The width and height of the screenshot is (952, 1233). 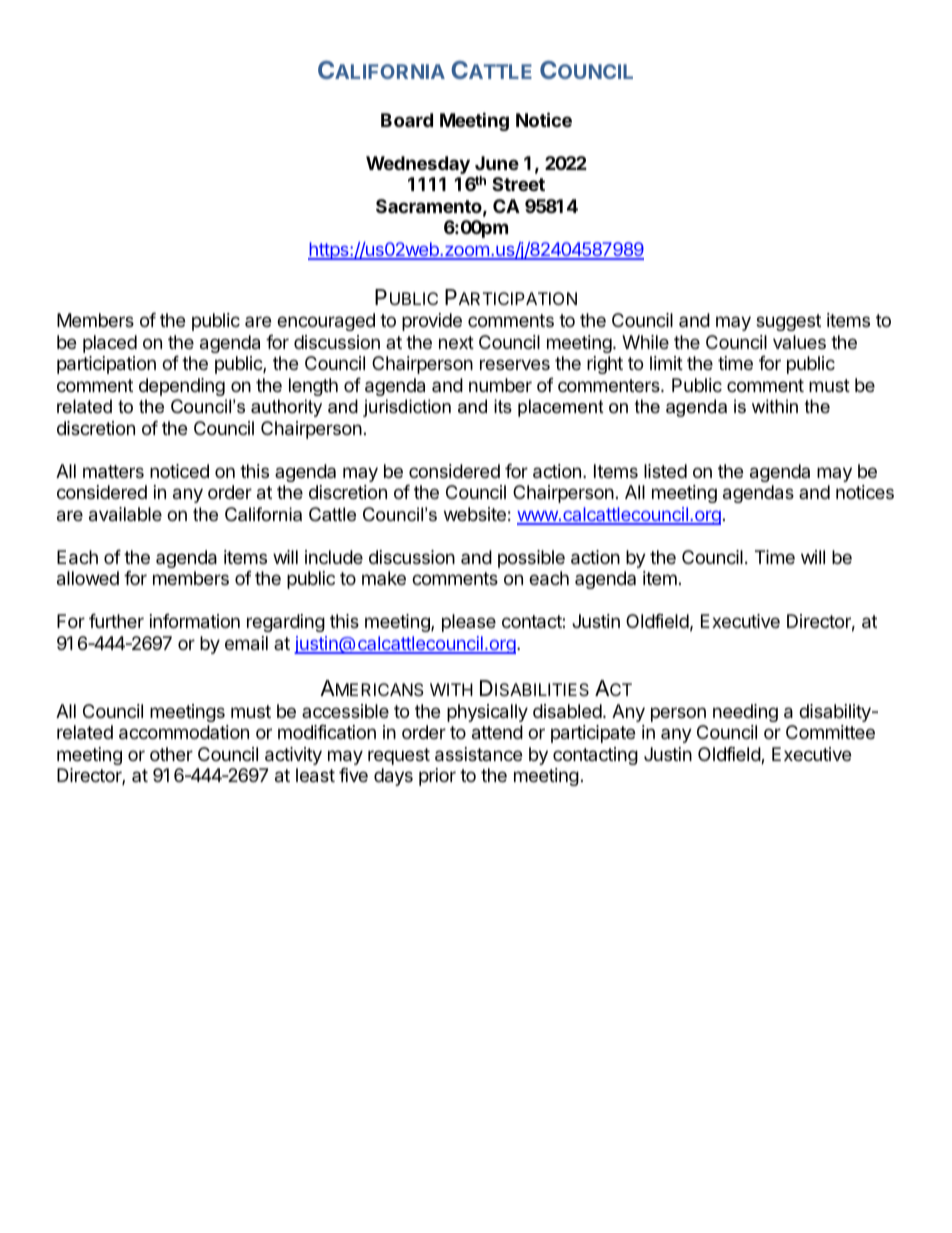 I want to click on placed, so click(x=110, y=344).
